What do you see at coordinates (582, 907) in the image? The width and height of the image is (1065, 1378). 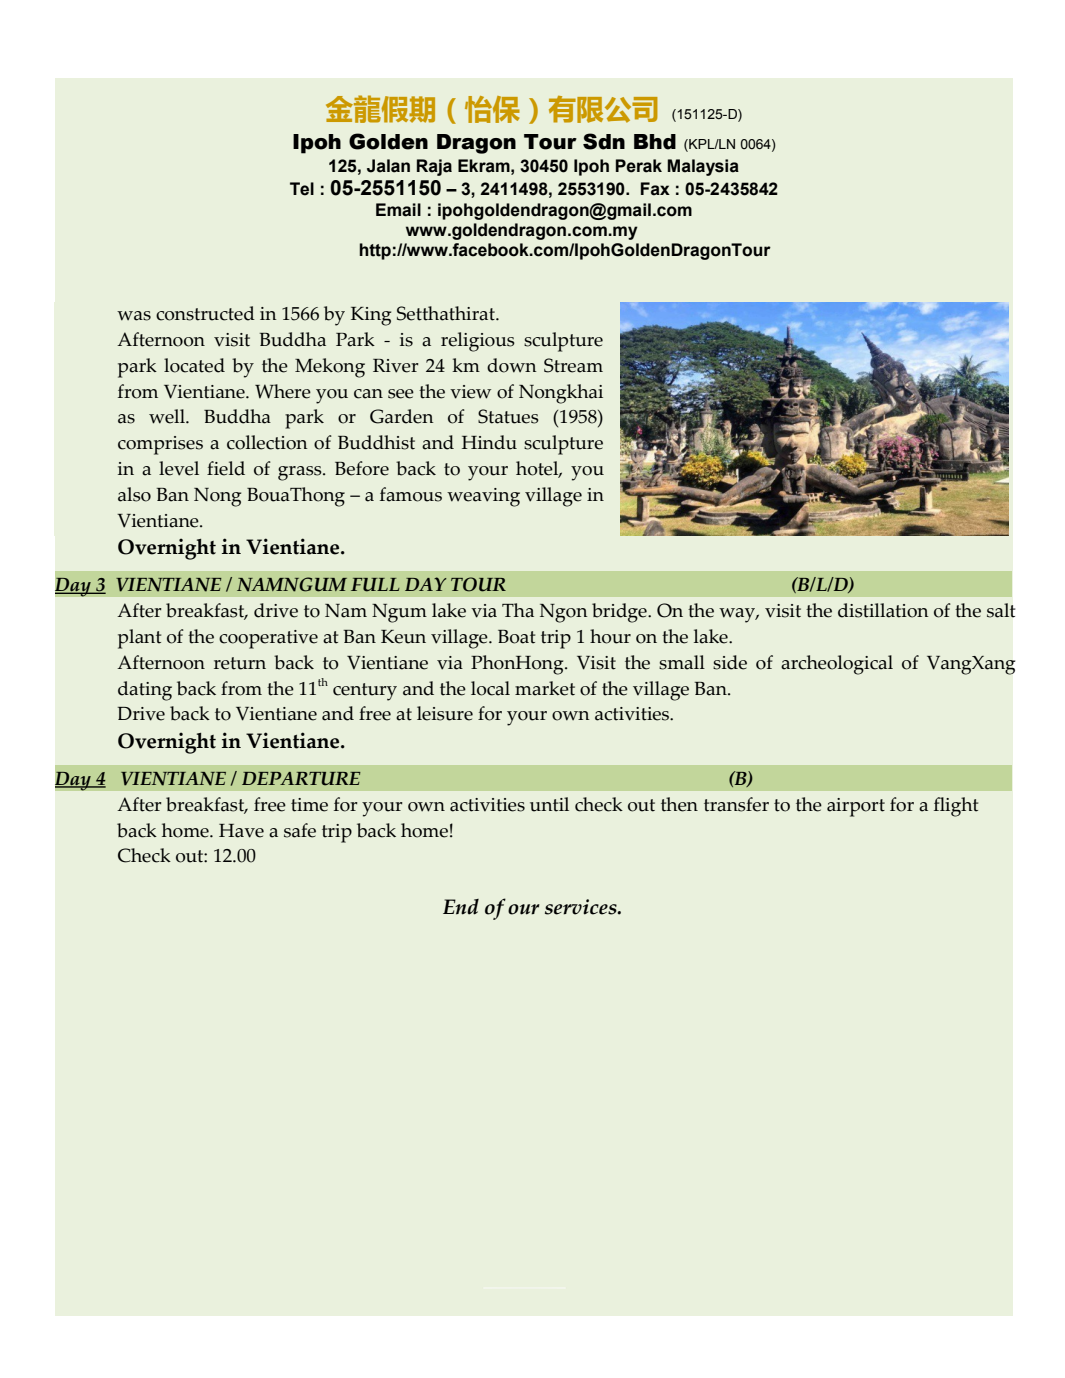 I see `services` at bounding box center [582, 907].
